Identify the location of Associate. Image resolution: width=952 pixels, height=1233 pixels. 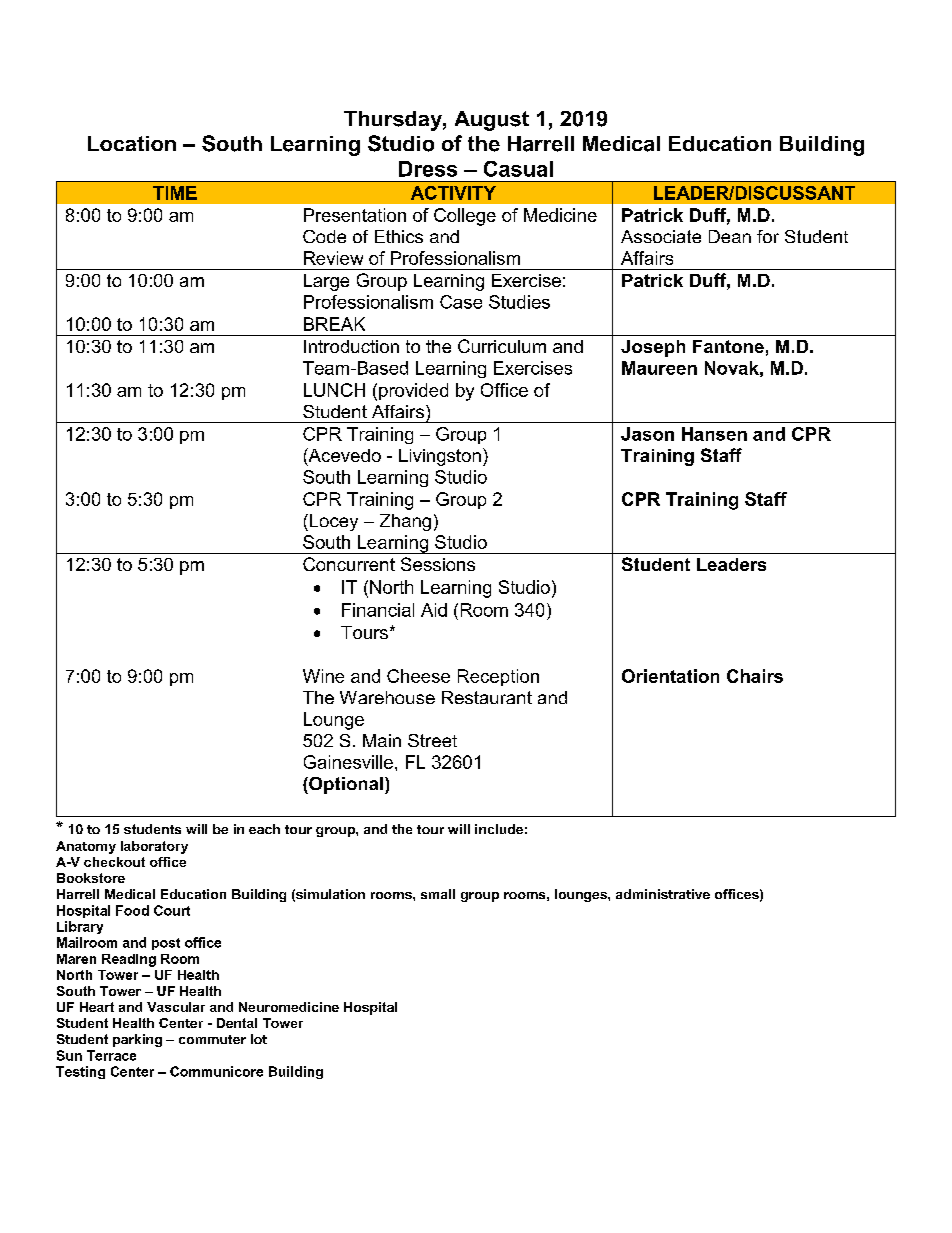
(661, 236).
